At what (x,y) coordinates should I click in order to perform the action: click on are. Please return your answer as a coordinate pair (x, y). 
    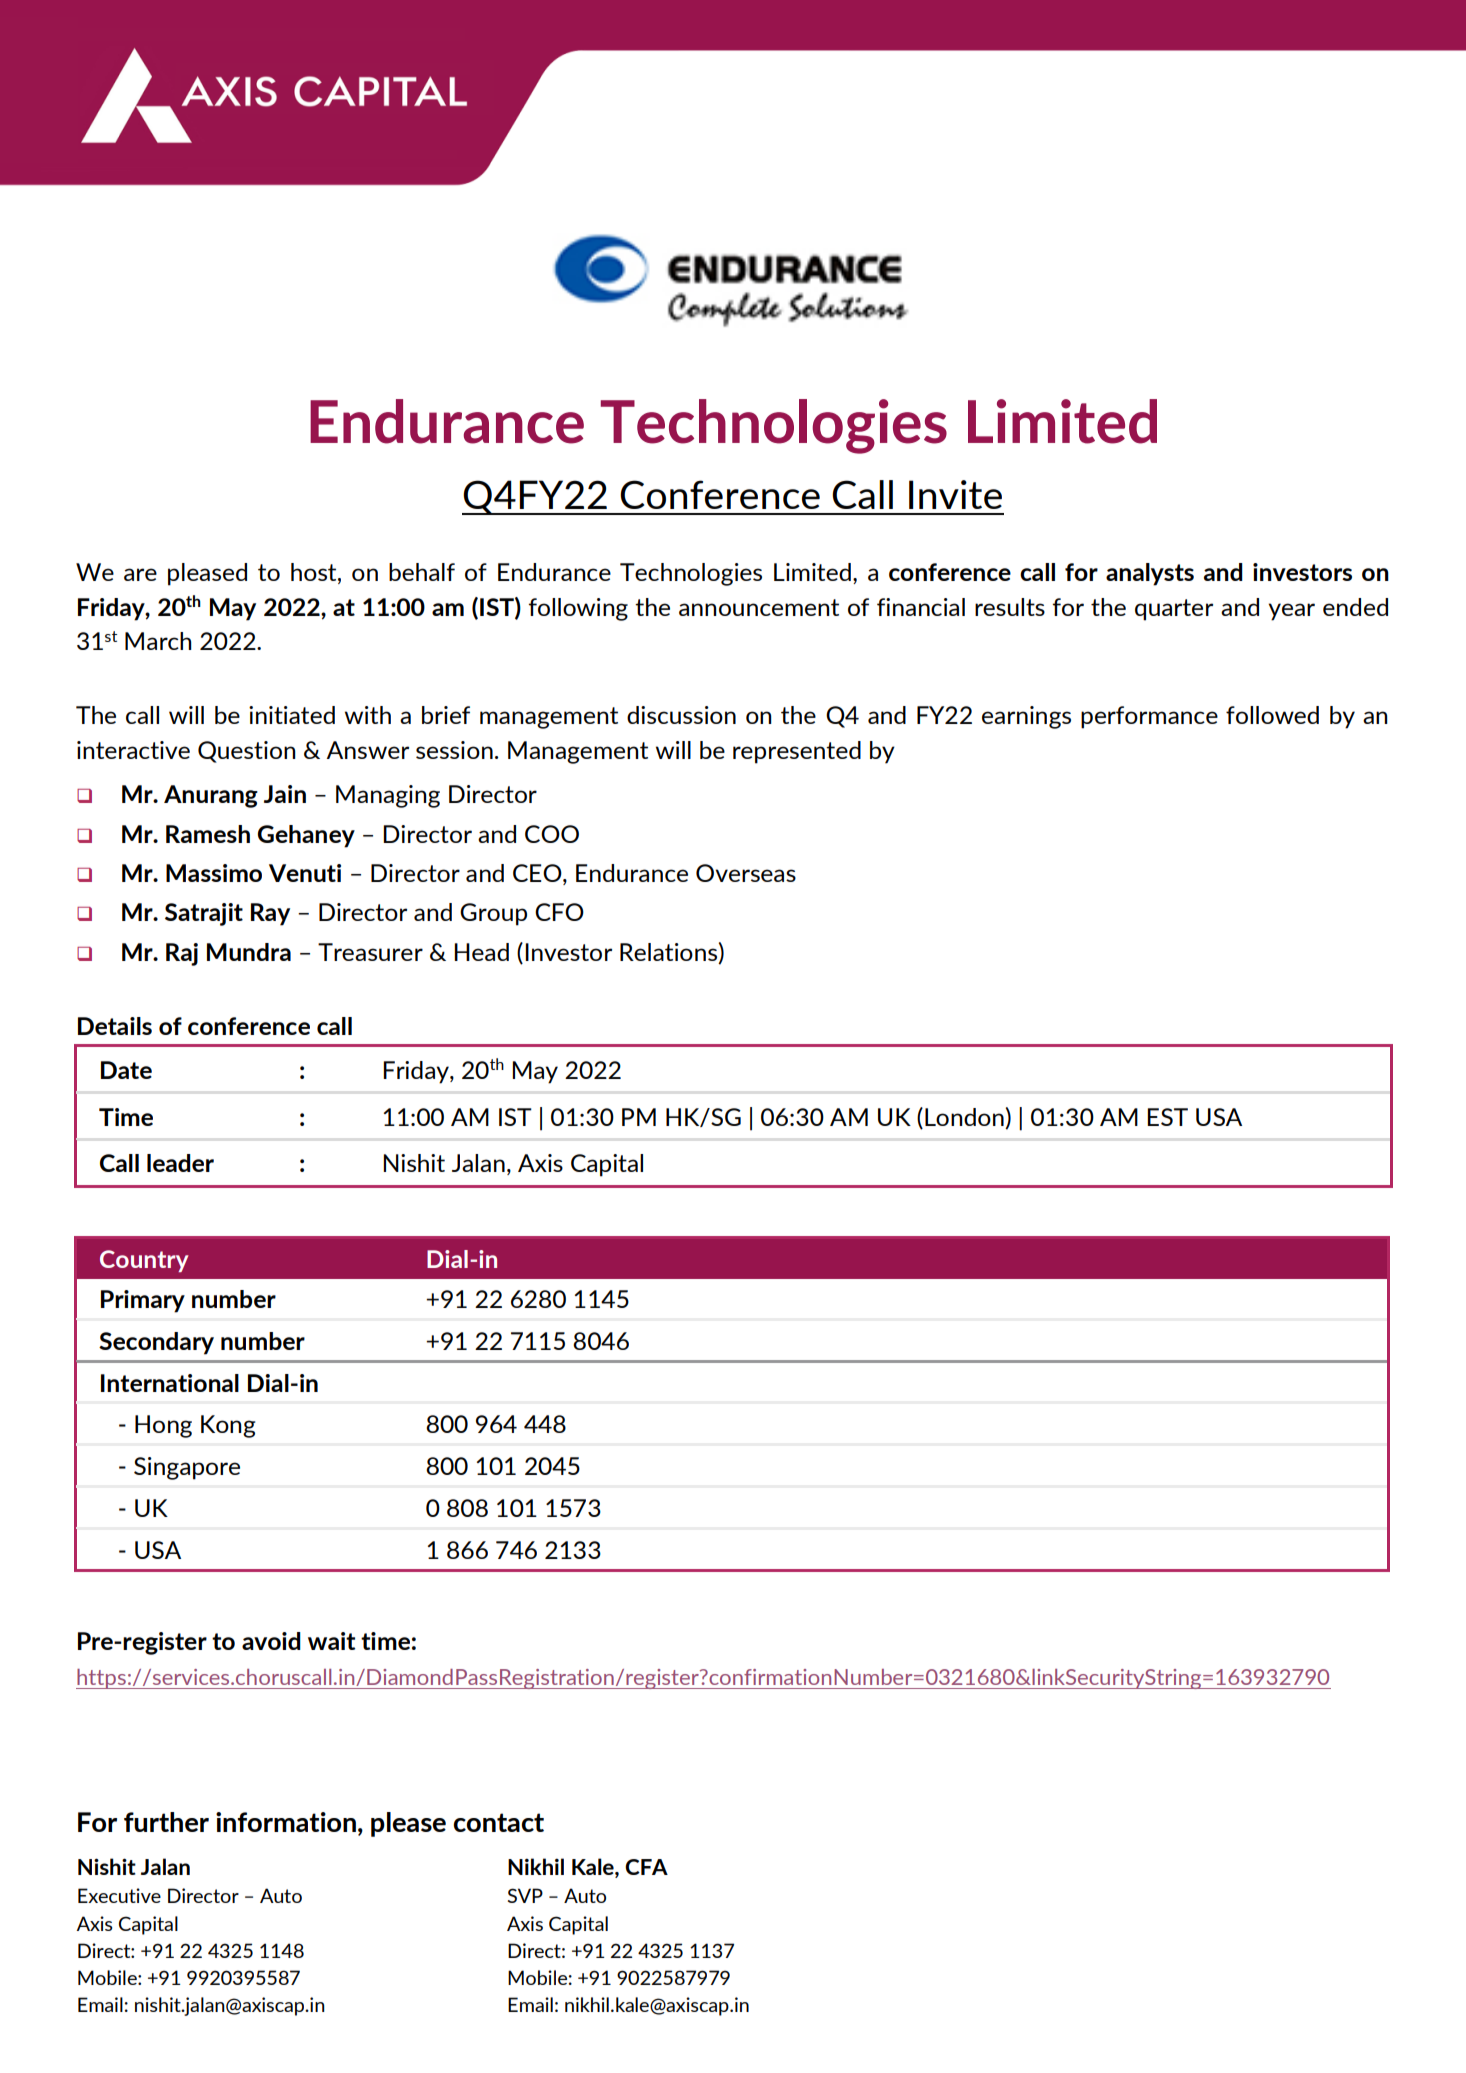
    Looking at the image, I should click on (140, 574).
